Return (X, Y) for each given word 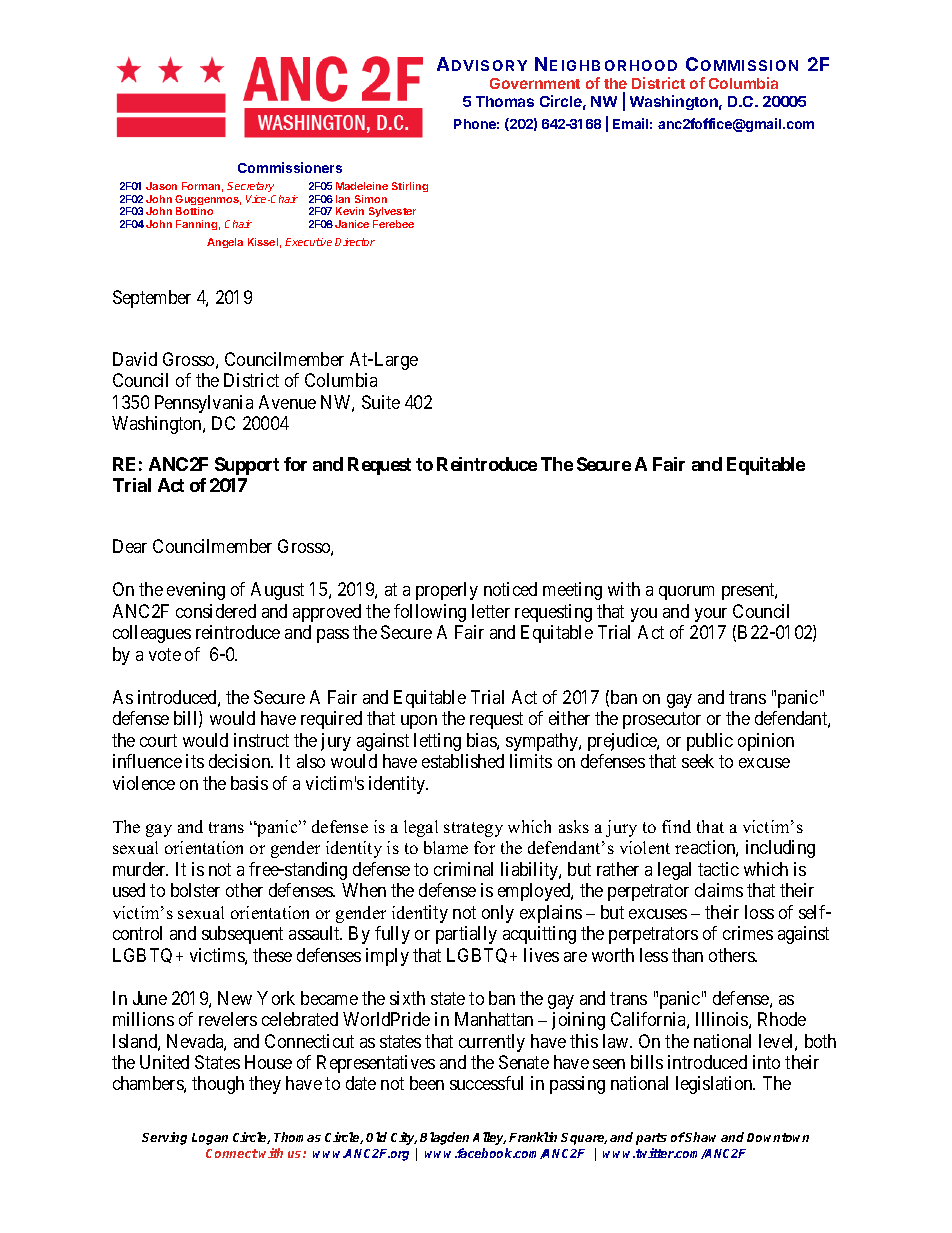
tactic (718, 869)
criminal (463, 869)
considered (216, 611)
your (711, 615)
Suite (381, 402)
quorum (686, 593)
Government (535, 83)
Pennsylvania (204, 404)
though (218, 1085)
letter (491, 611)
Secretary (251, 189)
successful (486, 1083)
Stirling (410, 187)
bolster (195, 890)
